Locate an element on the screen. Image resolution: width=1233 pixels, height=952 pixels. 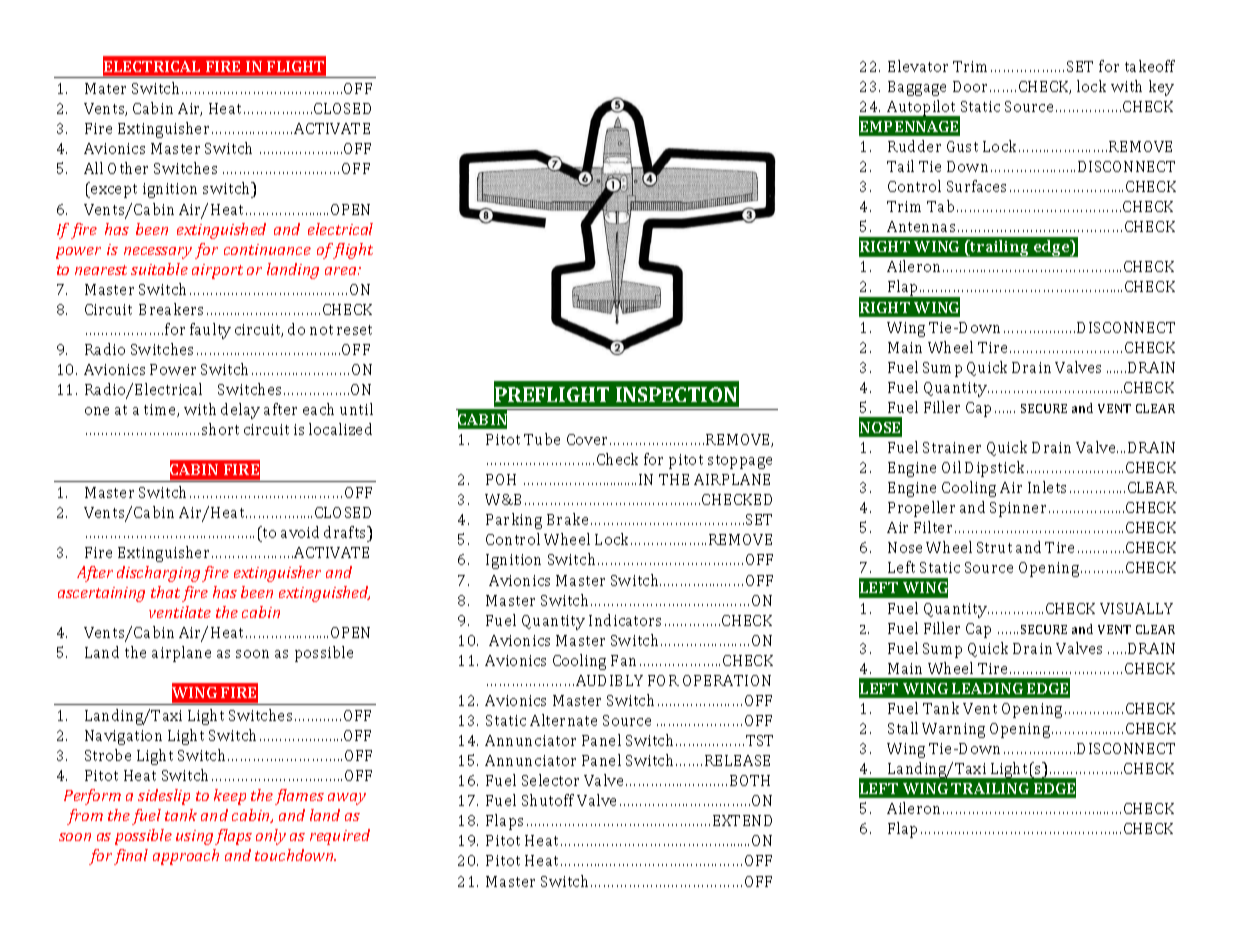
Strainer is located at coordinates (952, 447).
